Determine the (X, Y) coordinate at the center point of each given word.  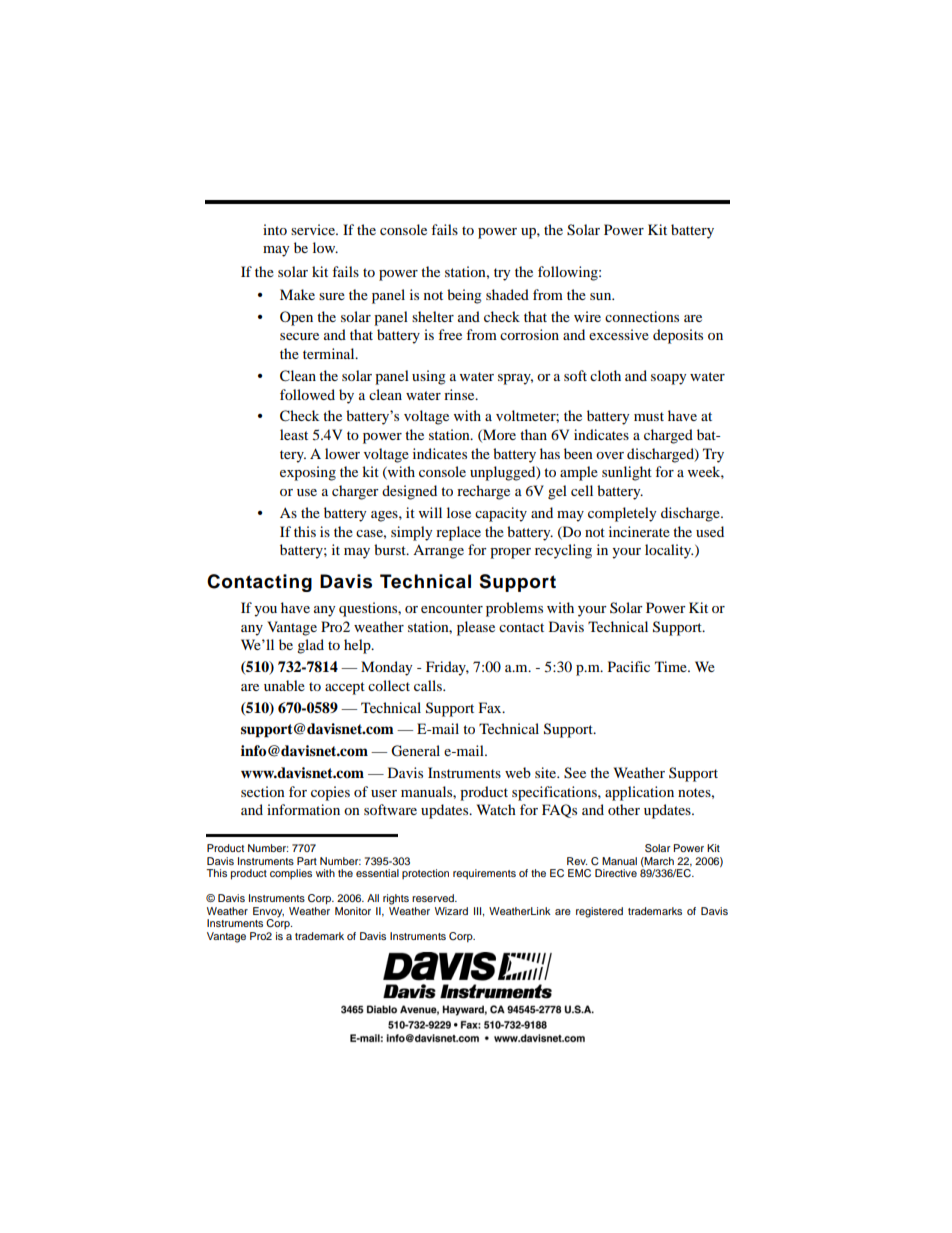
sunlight (627, 473)
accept (345, 688)
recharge (483, 492)
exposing (308, 473)
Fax (491, 707)
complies (291, 874)
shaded (507, 294)
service (314, 229)
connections (642, 316)
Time (672, 666)
